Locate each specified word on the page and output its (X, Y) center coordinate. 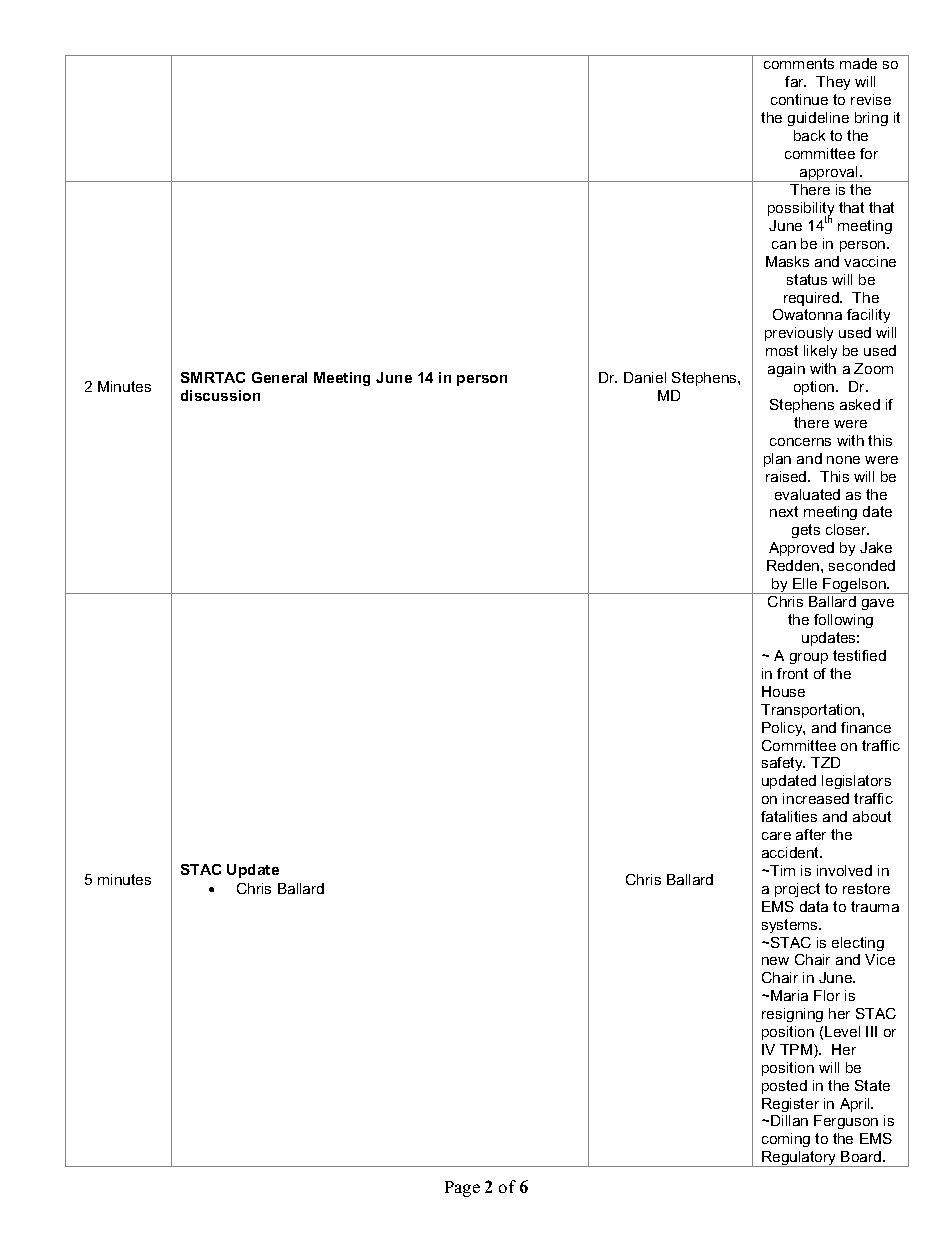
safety (783, 764)
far (795, 81)
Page (462, 1189)
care (776, 836)
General (279, 377)
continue (799, 99)
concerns (800, 442)
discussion (220, 395)
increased (816, 798)
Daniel (645, 377)
